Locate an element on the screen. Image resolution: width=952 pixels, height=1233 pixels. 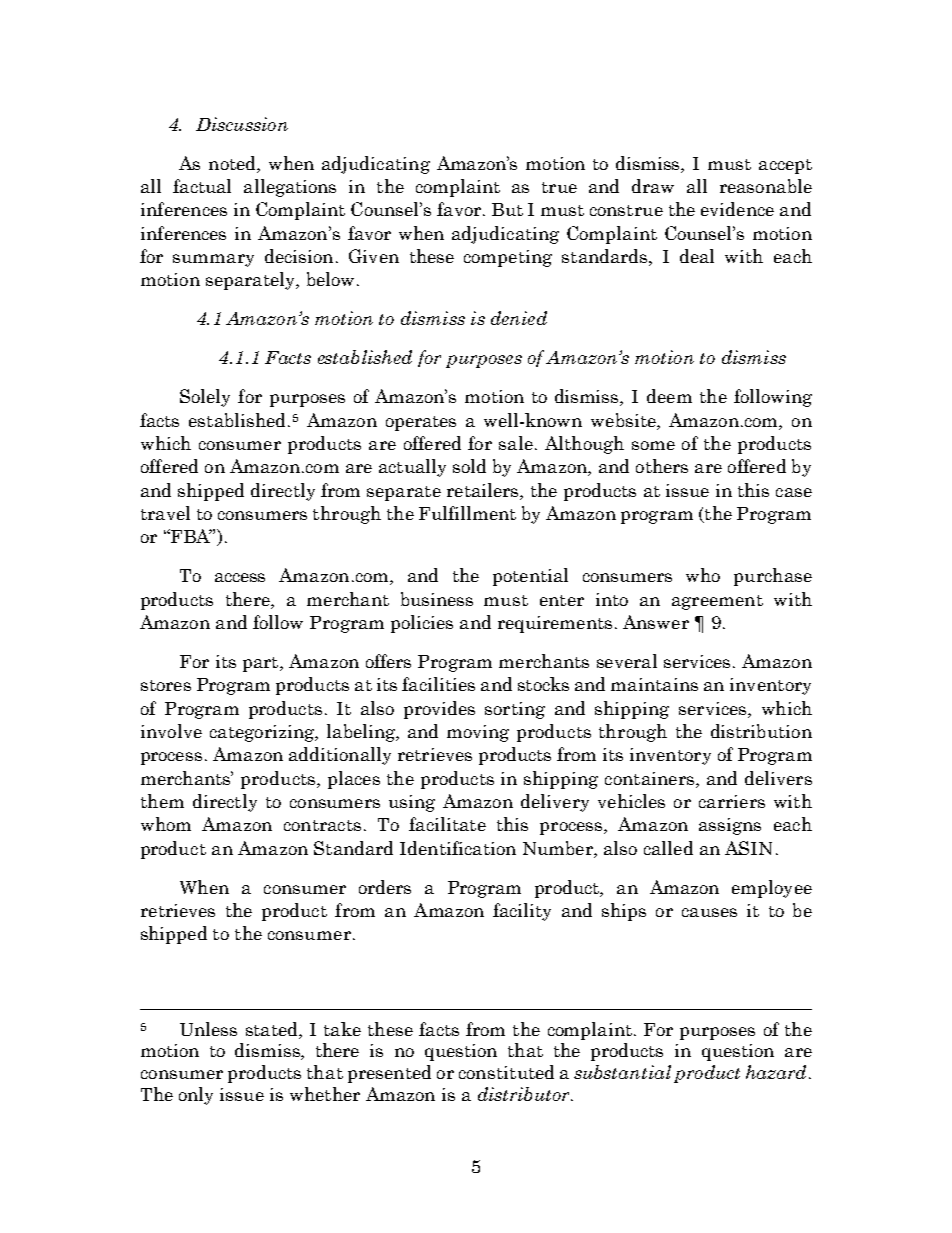
only is located at coordinates (196, 1096).
